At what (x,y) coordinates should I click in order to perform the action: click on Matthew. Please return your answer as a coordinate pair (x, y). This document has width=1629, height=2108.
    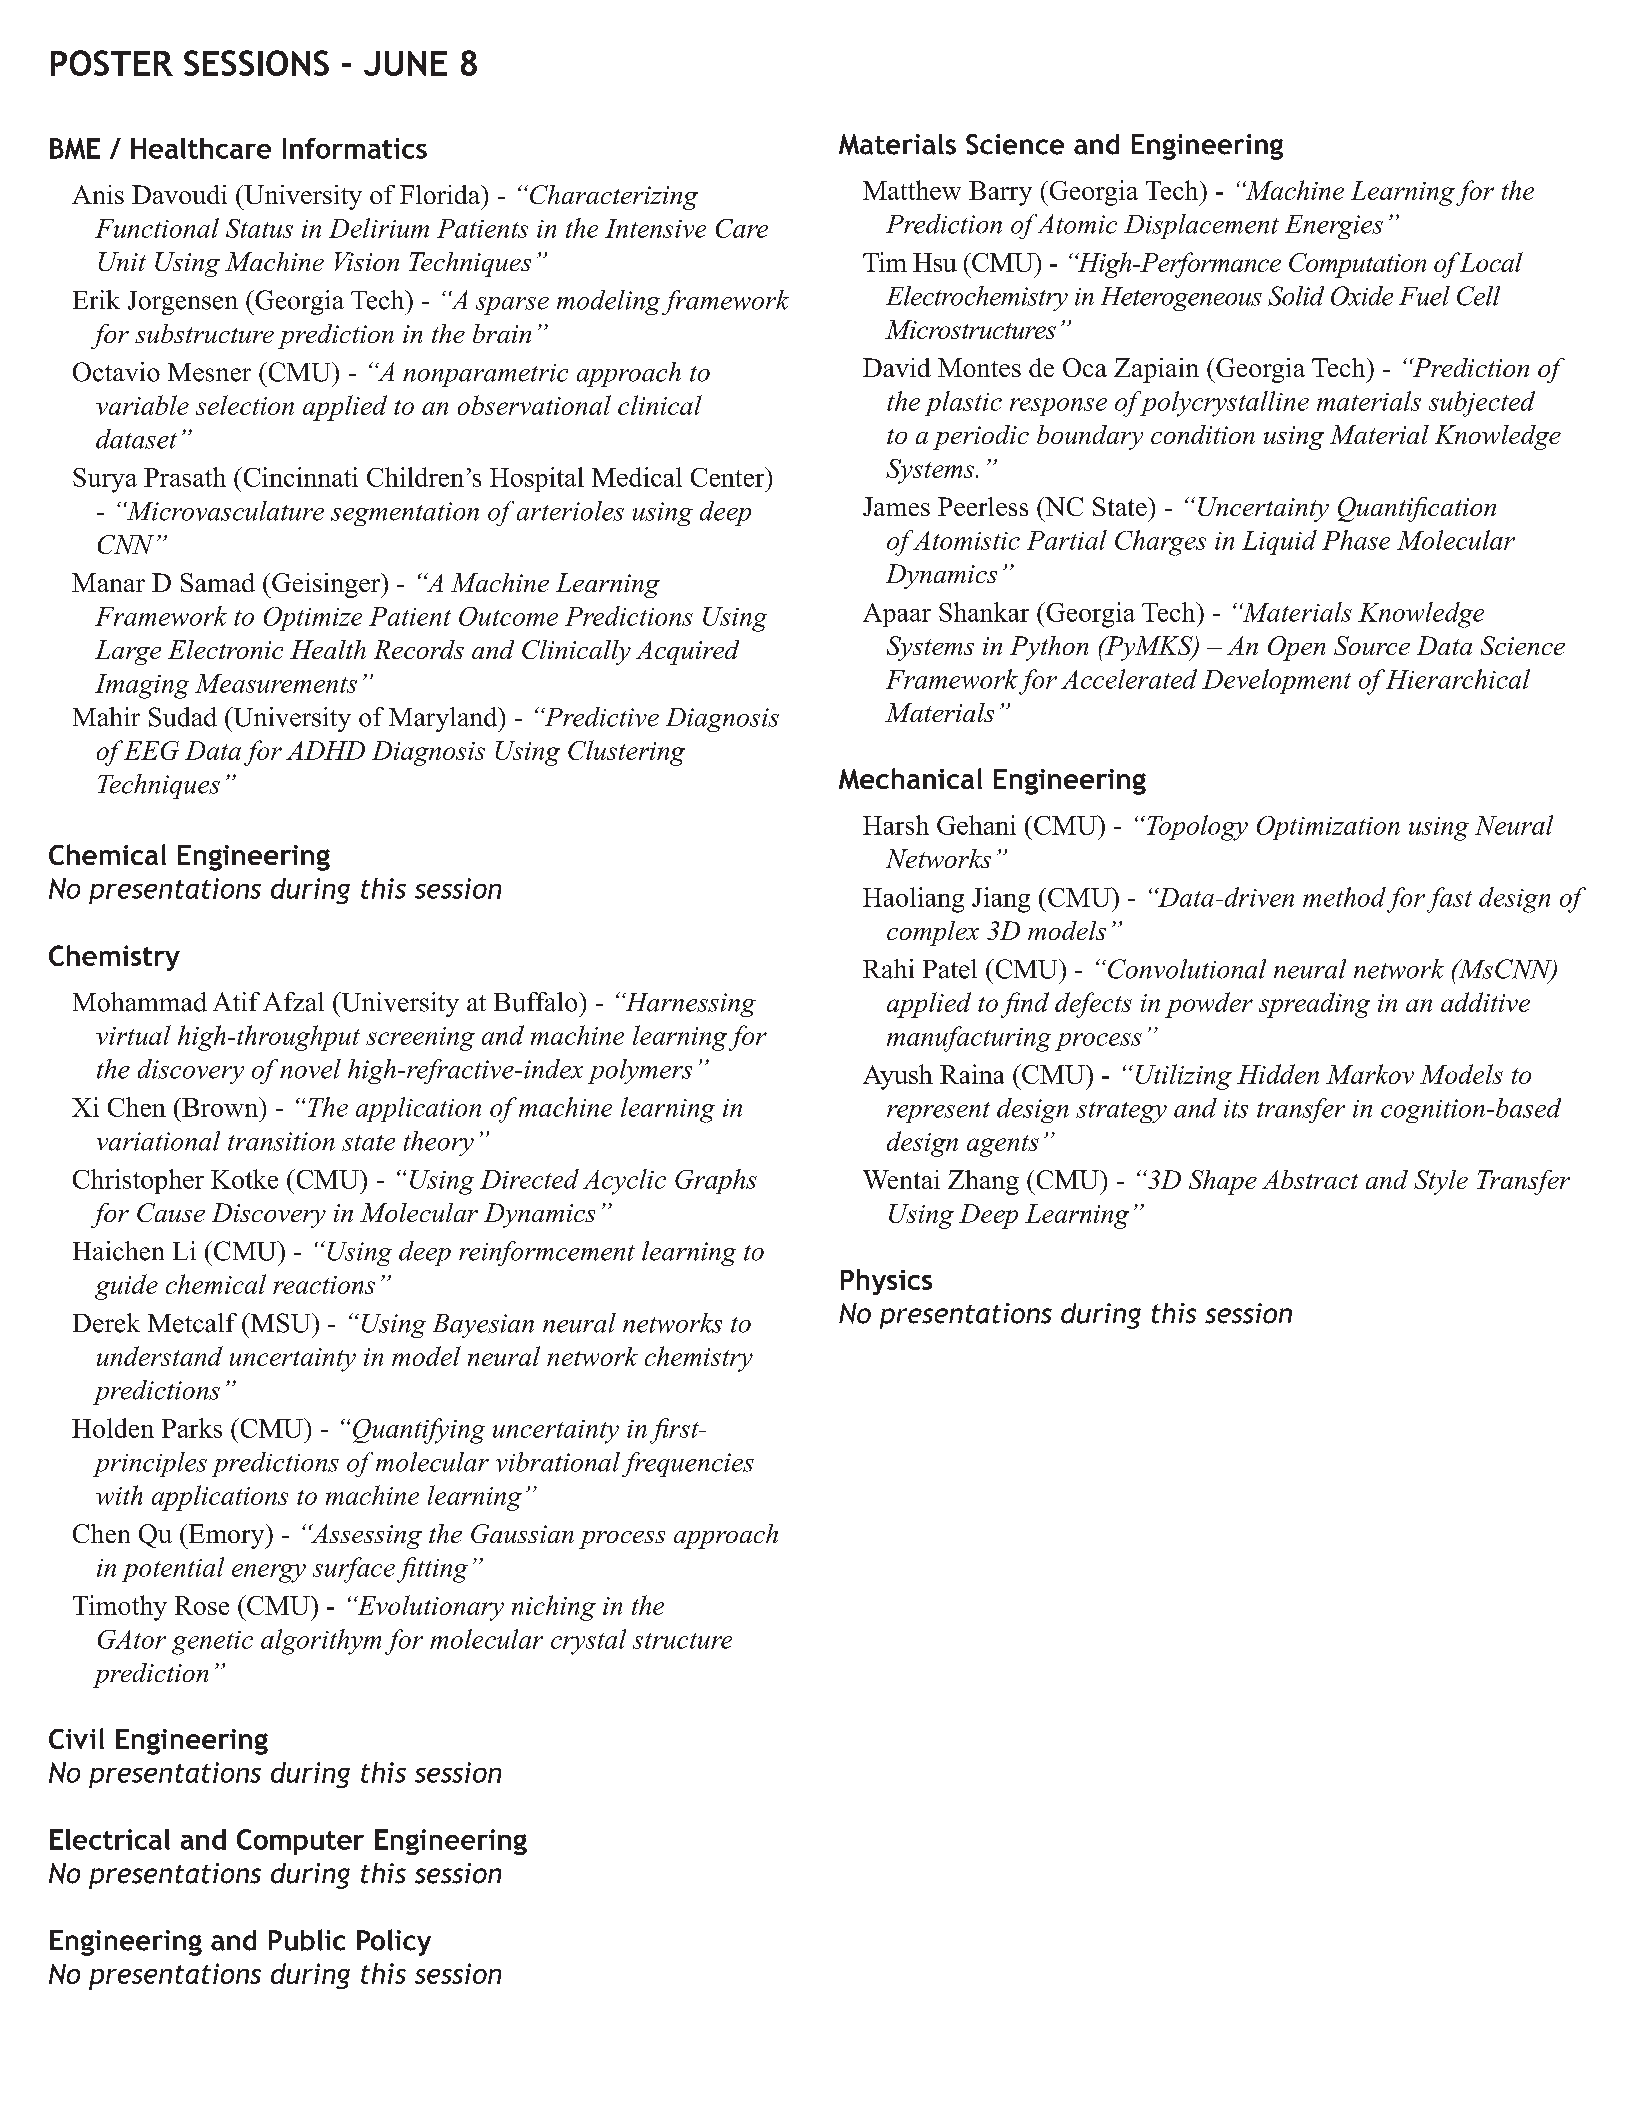
    Looking at the image, I should click on (912, 190).
